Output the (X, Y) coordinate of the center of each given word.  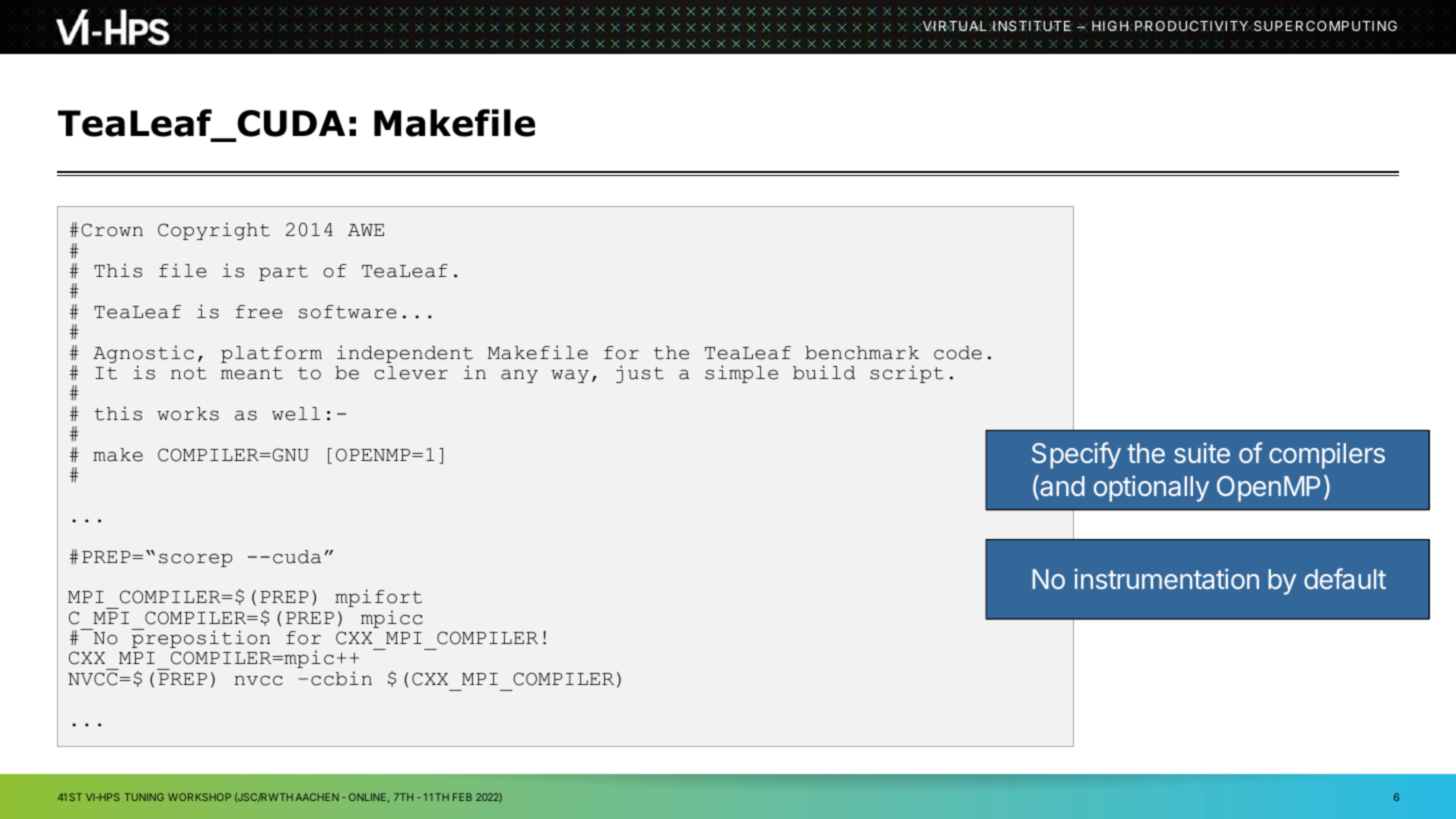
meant (252, 373)
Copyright (214, 231)
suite (1202, 452)
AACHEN (317, 797)
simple (741, 374)
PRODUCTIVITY (1193, 26)
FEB (462, 797)
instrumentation (1166, 578)
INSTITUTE (1032, 26)
